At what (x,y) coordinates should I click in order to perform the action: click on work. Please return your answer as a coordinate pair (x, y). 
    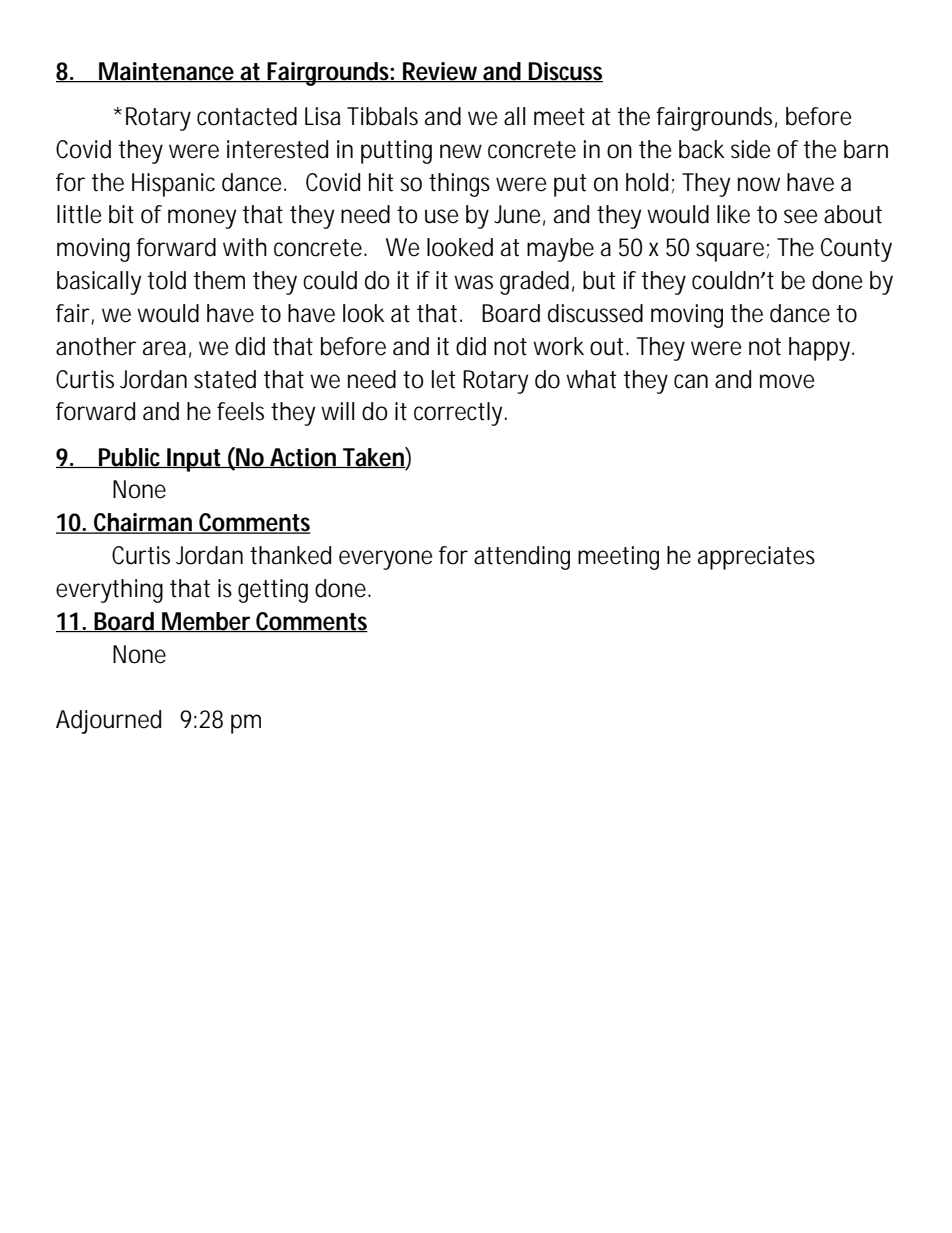
    Looking at the image, I should click on (558, 346).
